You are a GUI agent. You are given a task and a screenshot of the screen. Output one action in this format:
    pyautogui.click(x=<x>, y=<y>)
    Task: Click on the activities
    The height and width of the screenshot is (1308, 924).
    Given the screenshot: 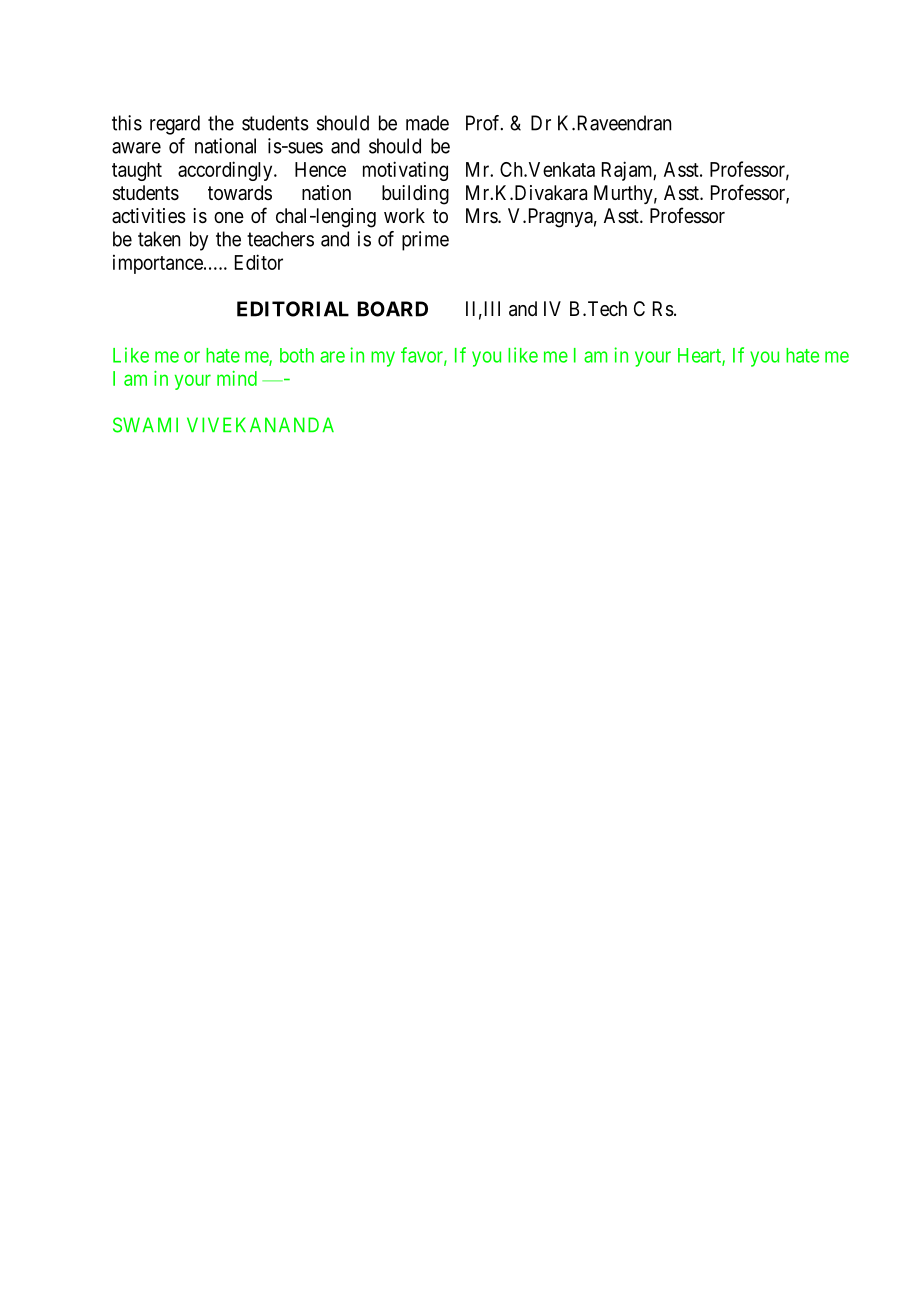 What is the action you would take?
    pyautogui.click(x=149, y=216)
